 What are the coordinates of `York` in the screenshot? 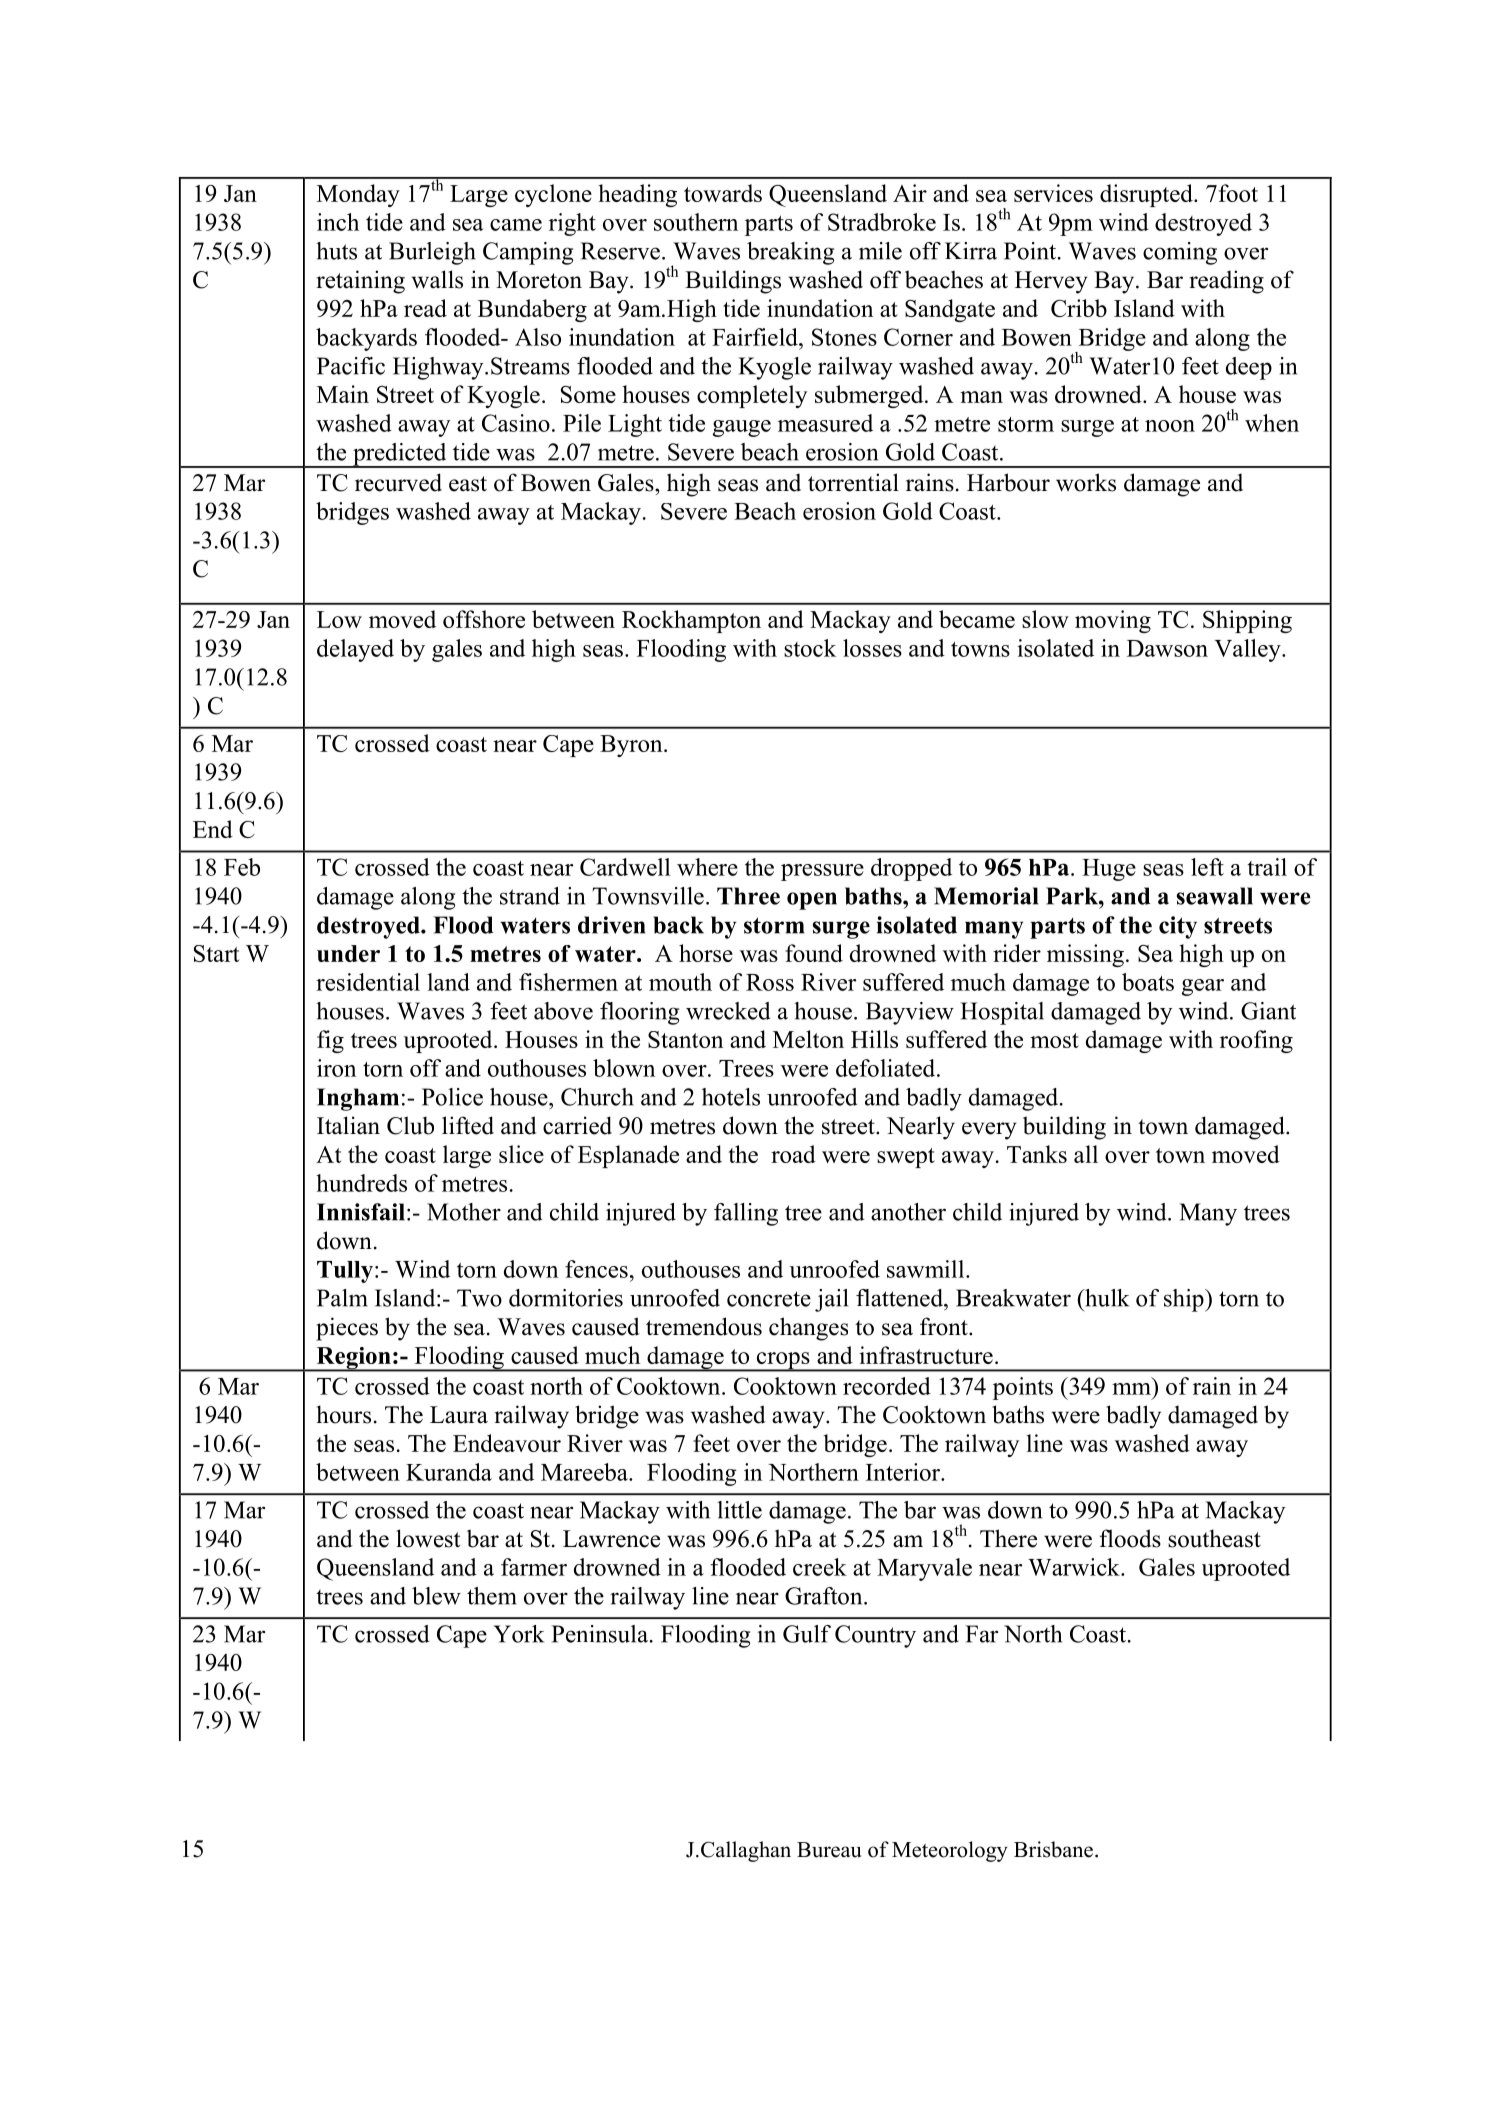 It's located at (519, 1634).
